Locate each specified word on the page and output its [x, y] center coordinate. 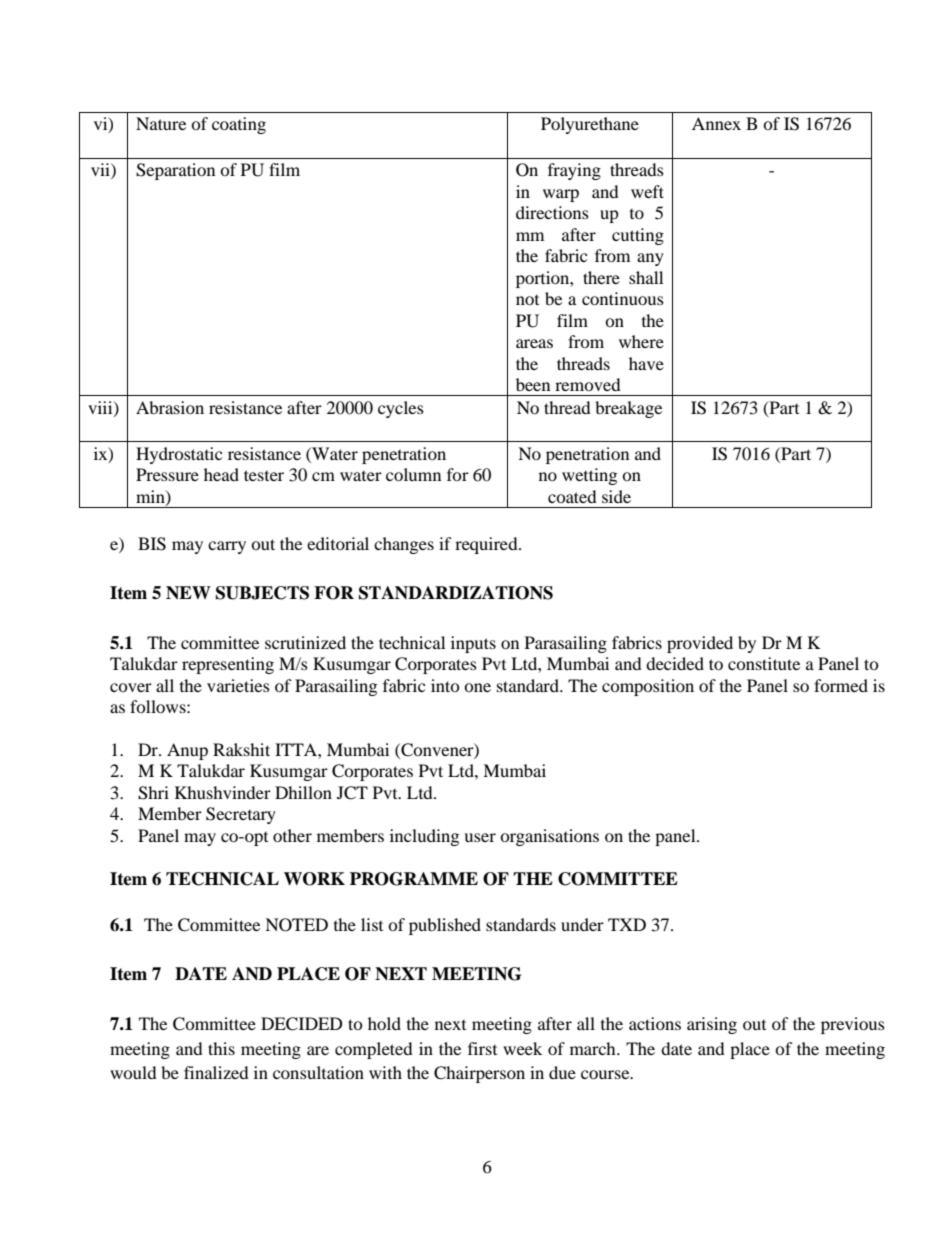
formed [841, 685]
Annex [716, 123]
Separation [175, 171]
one [477, 687]
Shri [153, 793]
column [413, 474]
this [221, 1048]
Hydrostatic [179, 455]
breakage [628, 409]
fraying [574, 171]
